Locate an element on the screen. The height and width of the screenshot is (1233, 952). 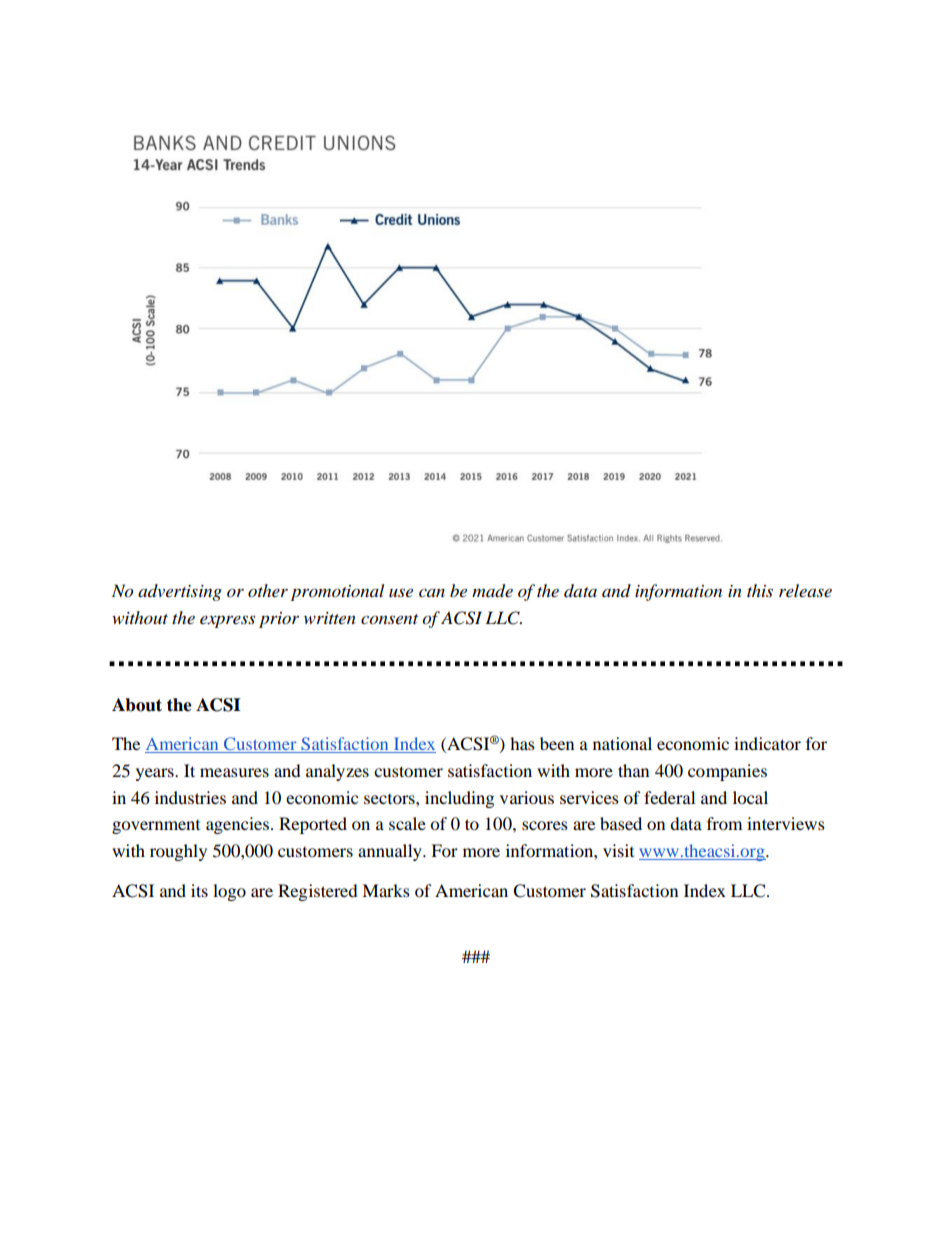
made is located at coordinates (492, 591).
